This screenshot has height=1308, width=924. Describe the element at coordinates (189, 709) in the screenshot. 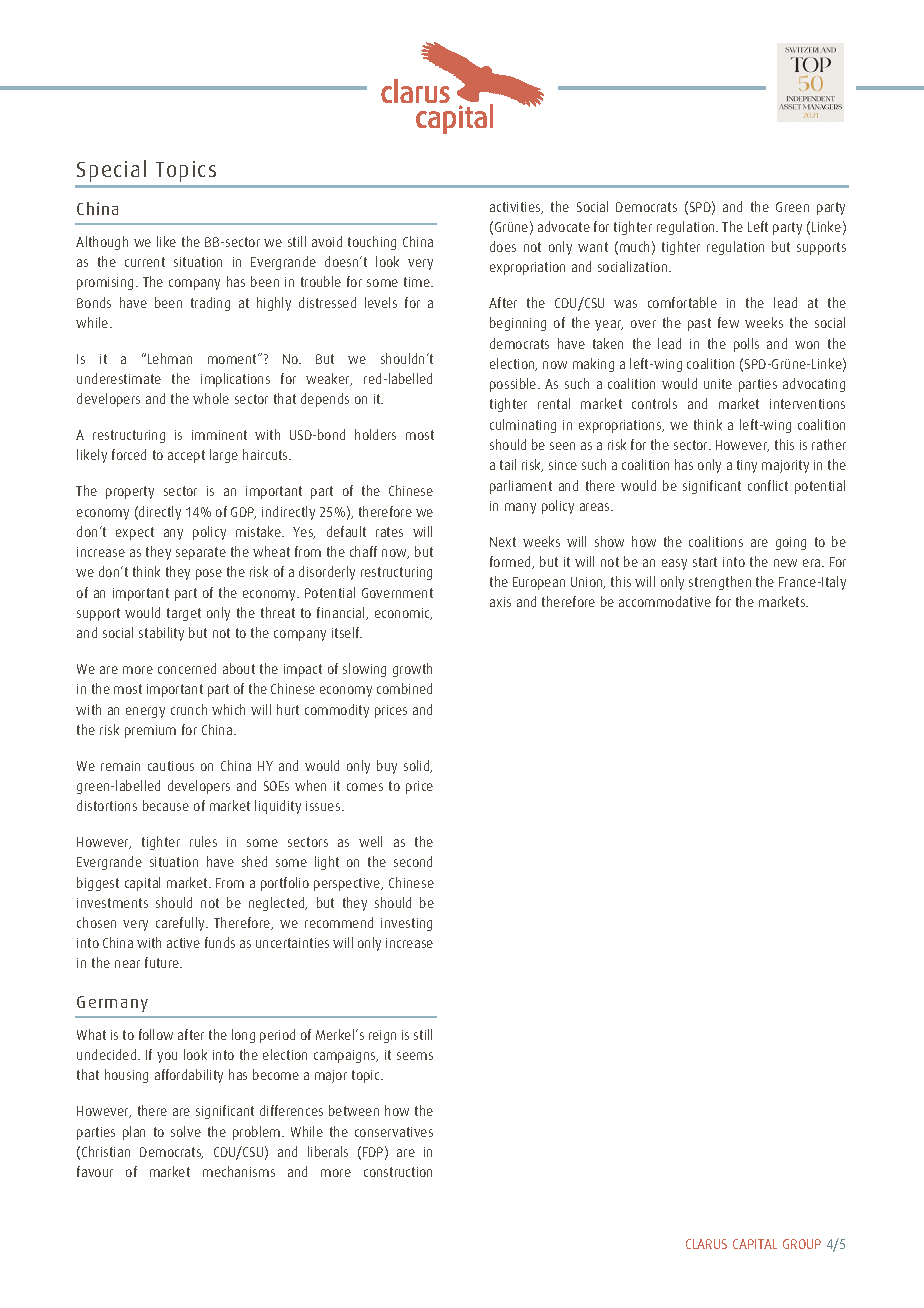

I see `crunch` at that location.
